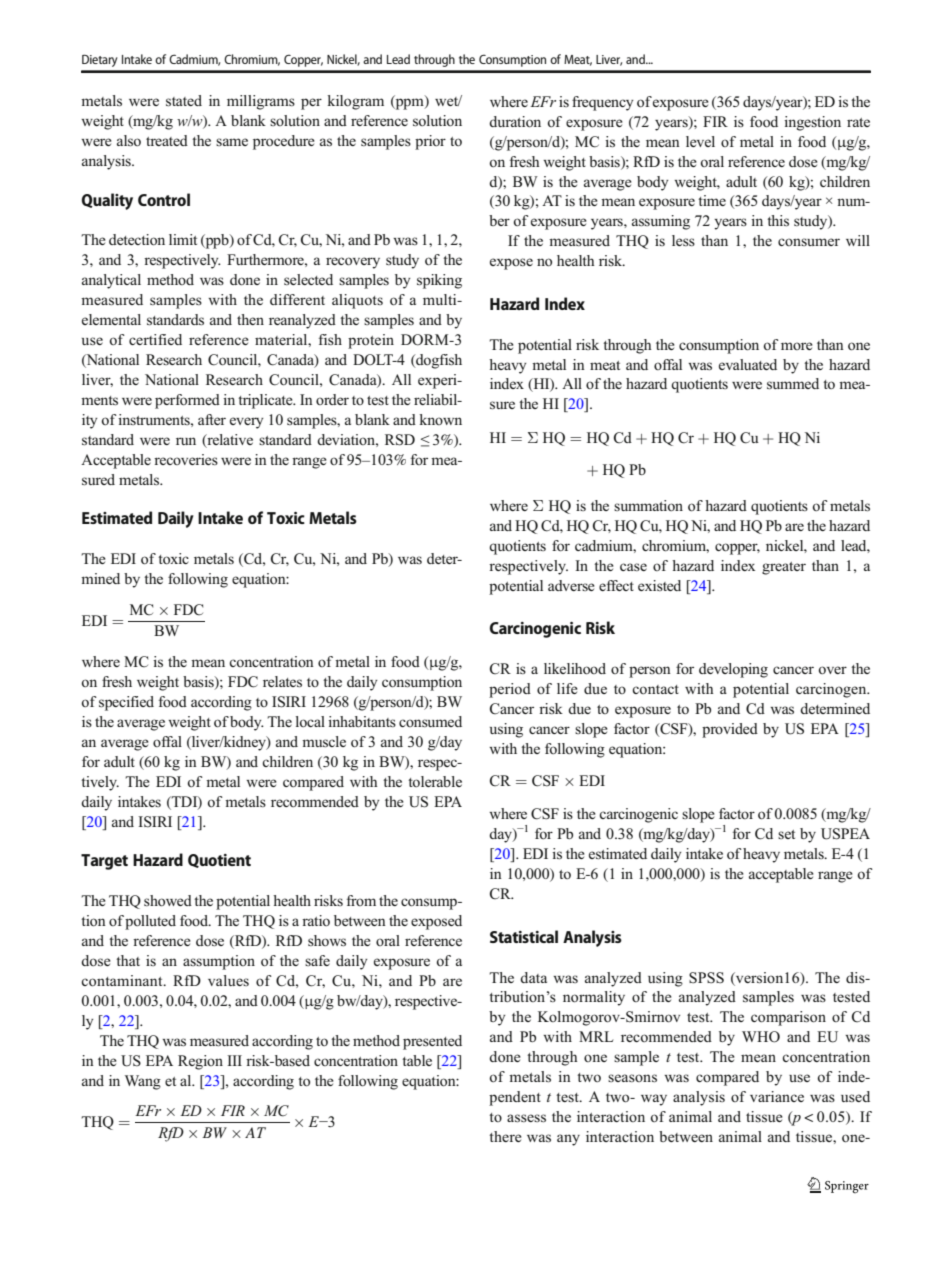 The height and width of the image is (1265, 952). Describe the element at coordinates (700, 141) in the image. I see `level` at that location.
